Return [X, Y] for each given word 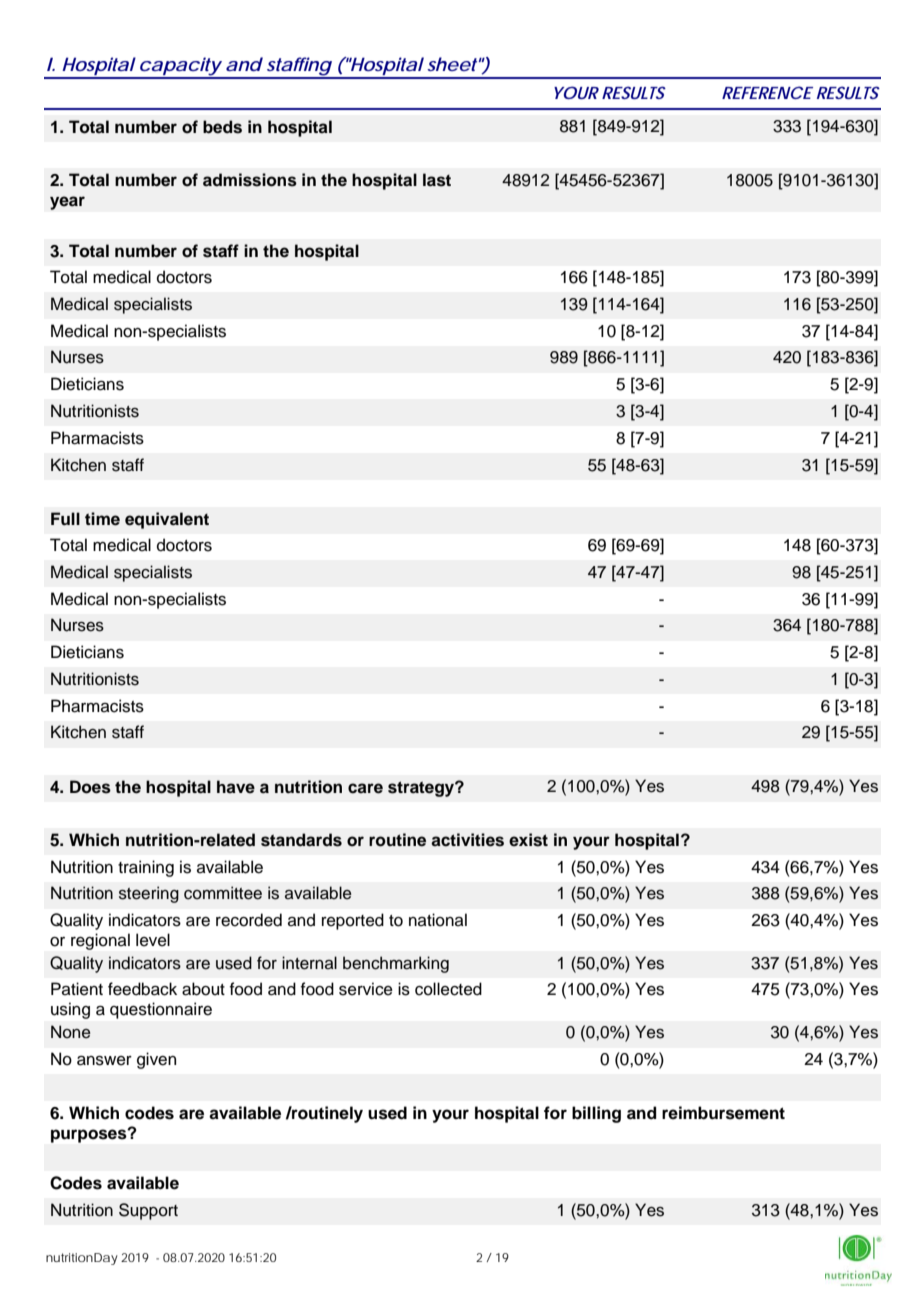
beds [222, 127]
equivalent [167, 520]
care [365, 788]
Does [90, 787]
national [438, 920]
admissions [250, 180]
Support [148, 1211]
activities [467, 840]
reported [353, 921]
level [153, 940]
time [102, 519]
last [437, 180]
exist [528, 840]
